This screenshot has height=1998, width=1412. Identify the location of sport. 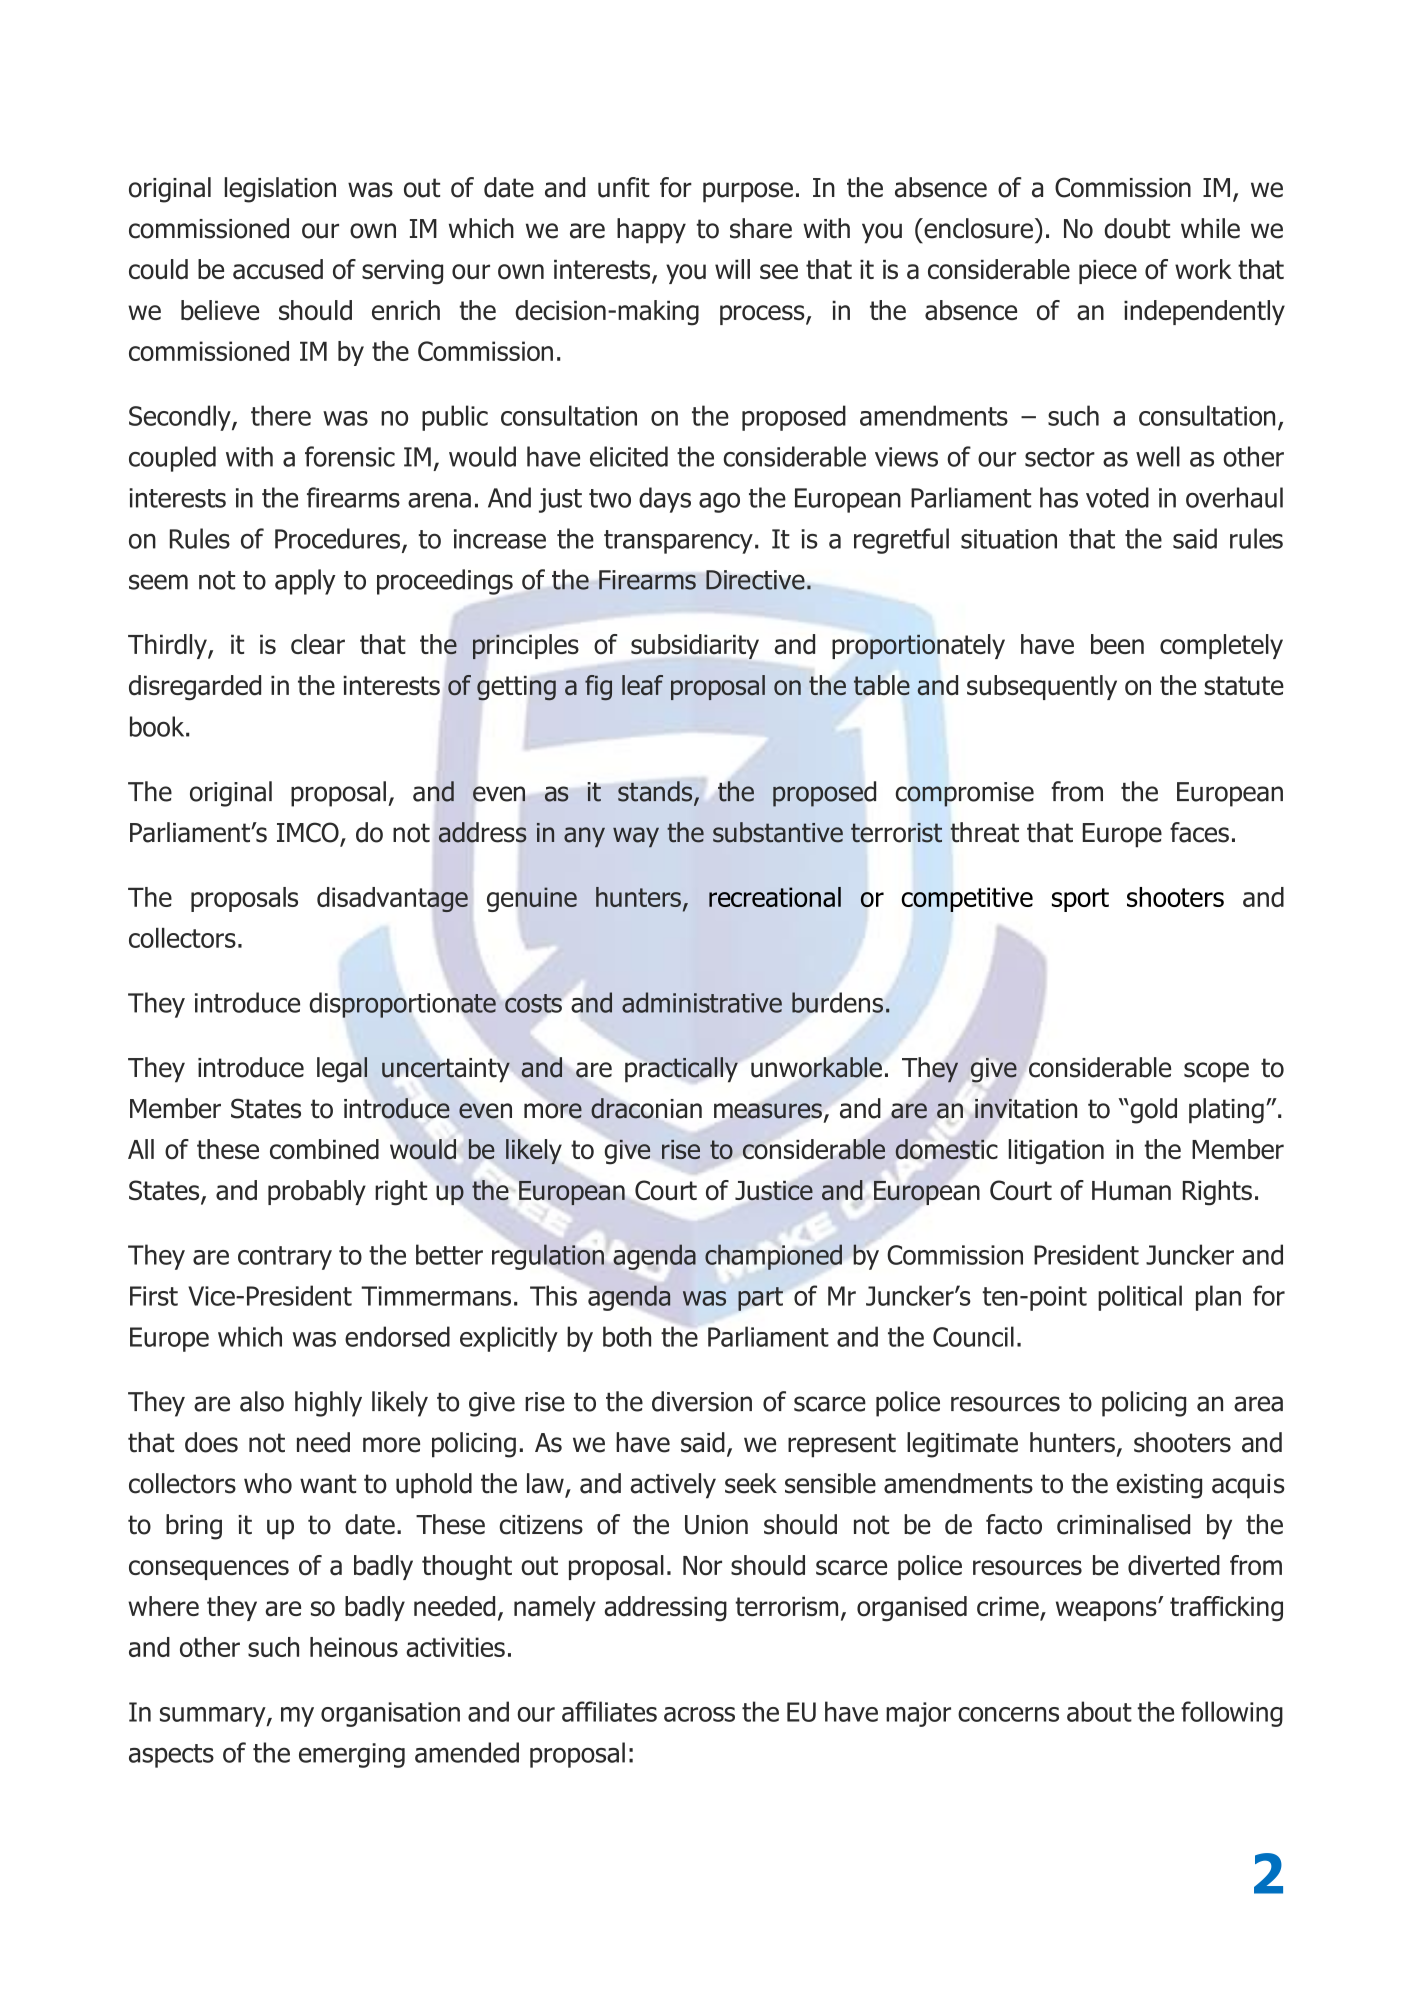
(1080, 900).
